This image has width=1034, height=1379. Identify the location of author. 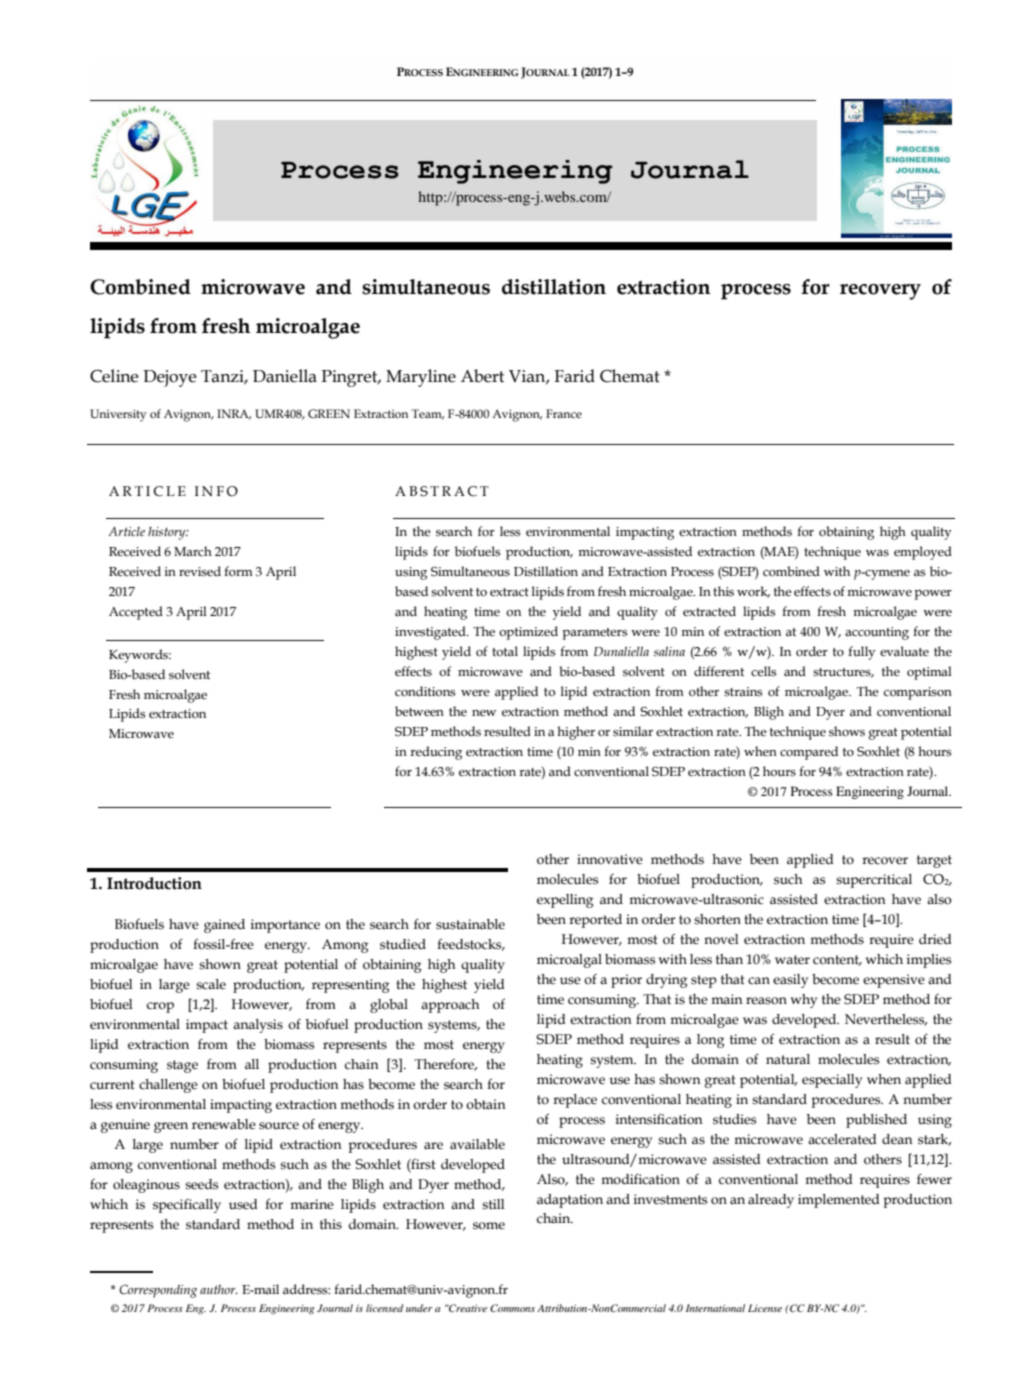
(218, 1289).
